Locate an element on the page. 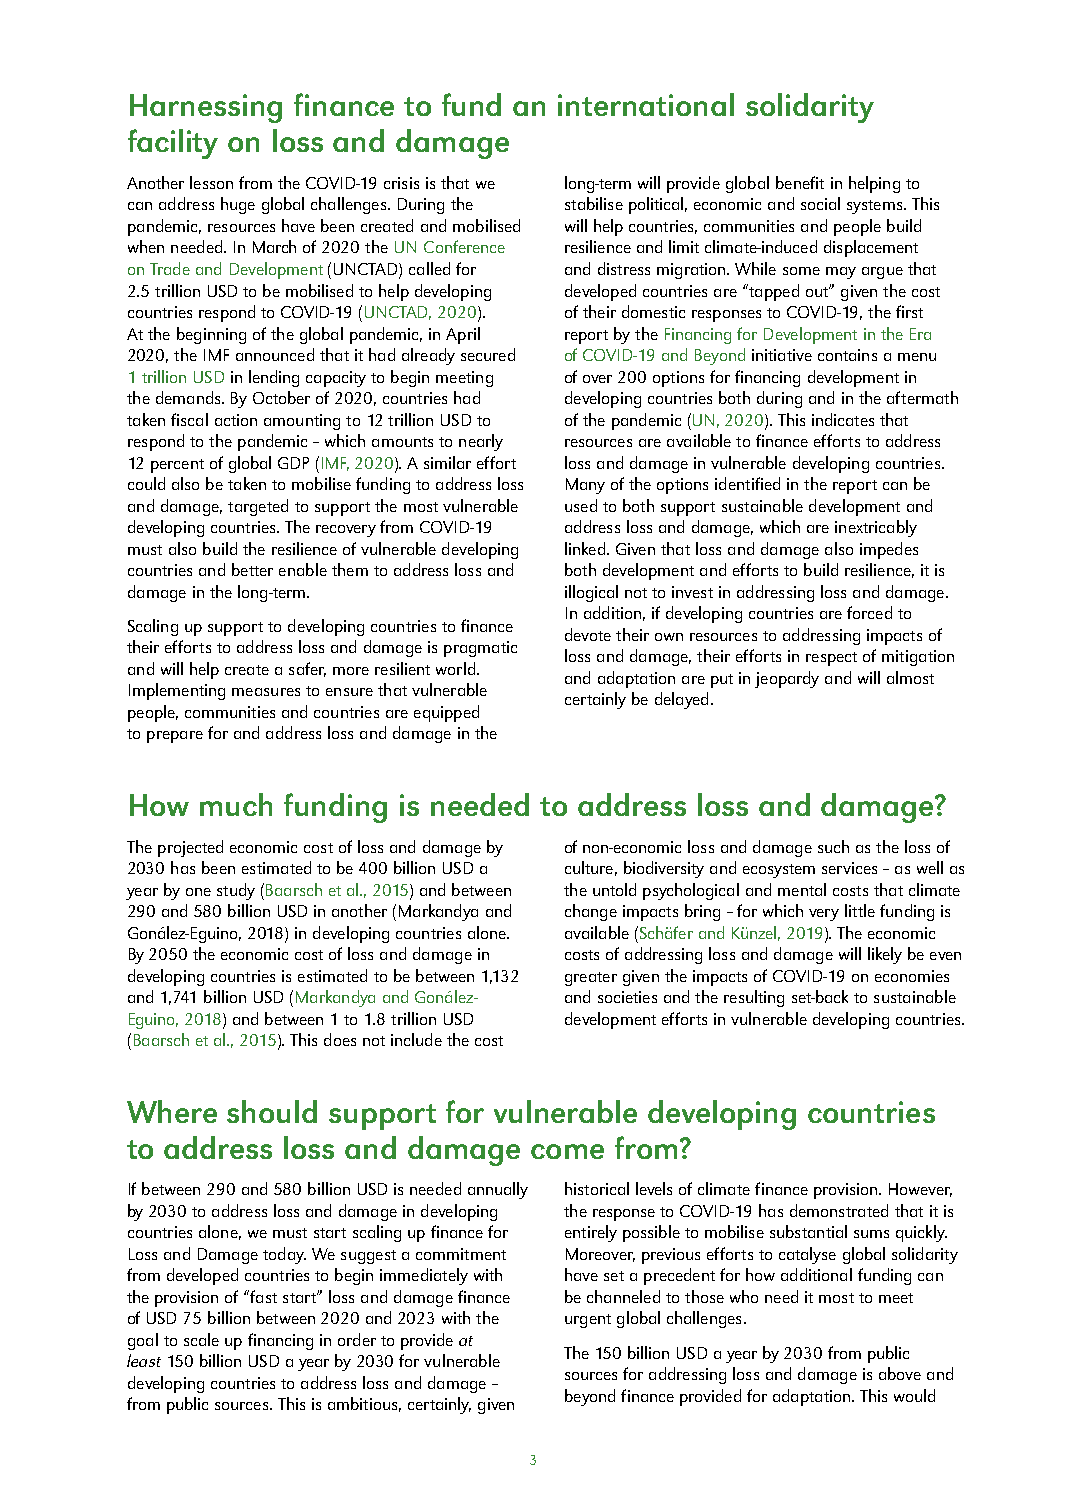 The height and width of the image is (1509, 1067). stabilise is located at coordinates (594, 203).
